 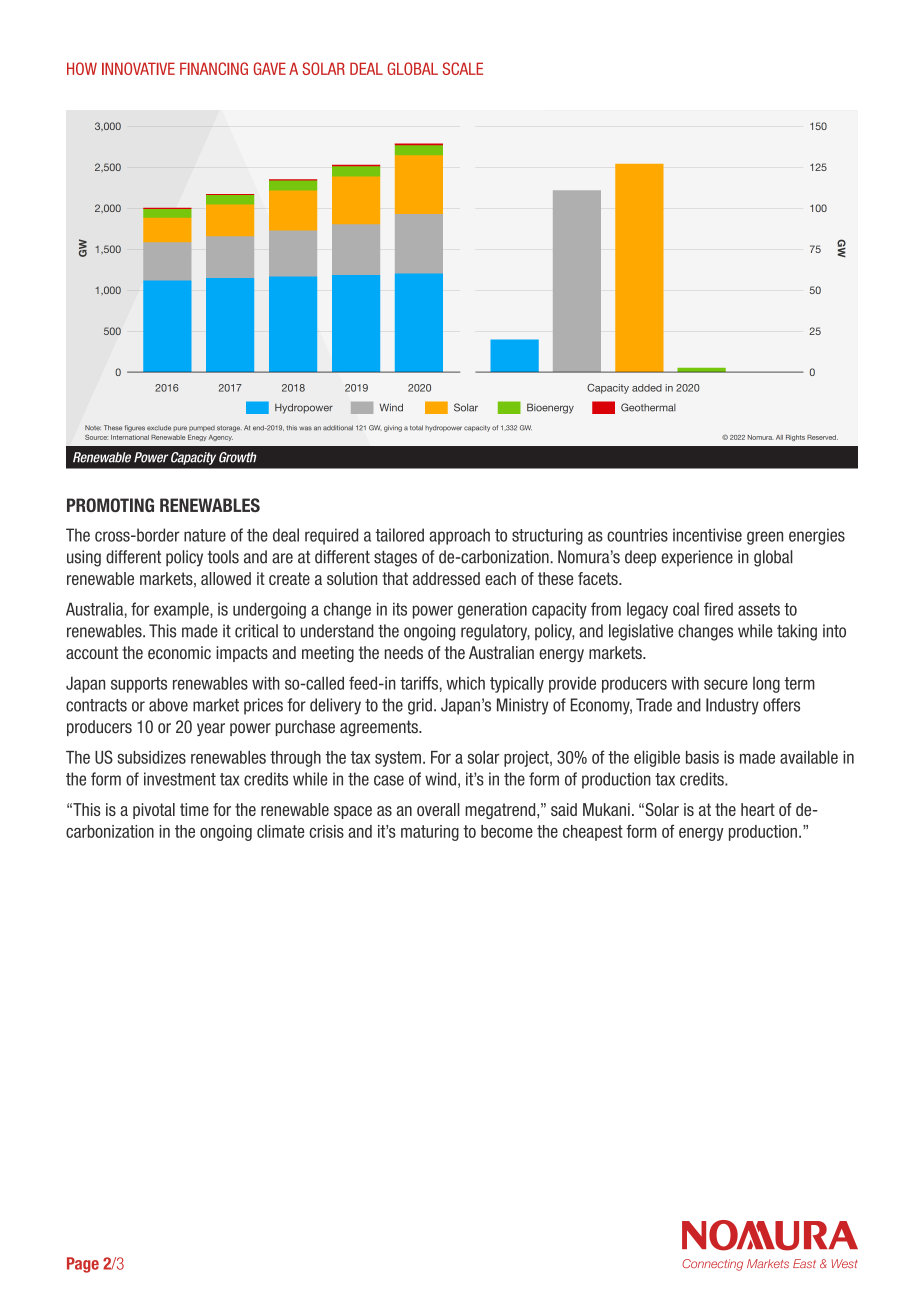 What do you see at coordinates (507, 831) in the screenshot?
I see `become` at bounding box center [507, 831].
